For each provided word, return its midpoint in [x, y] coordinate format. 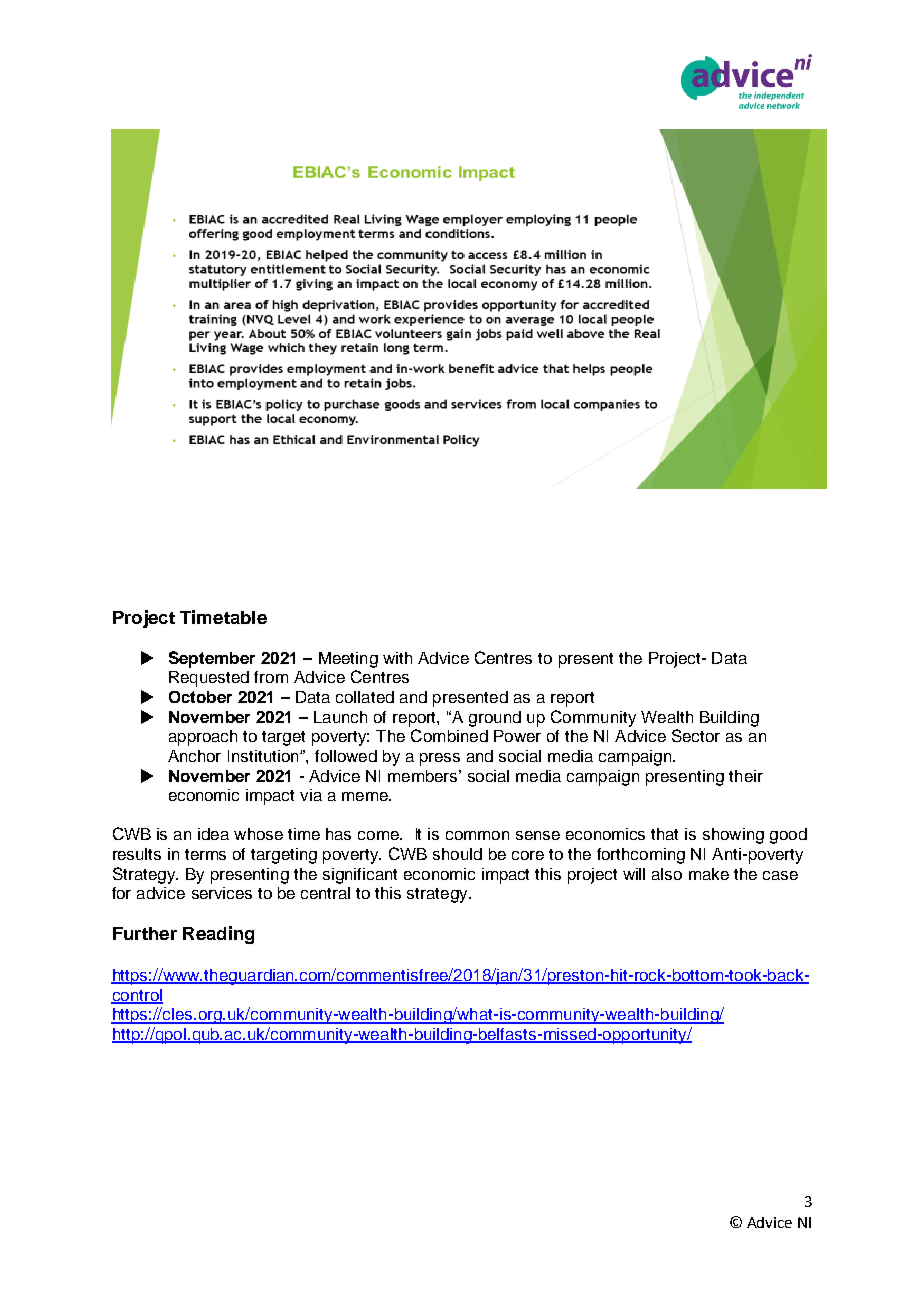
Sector [696, 735]
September [212, 659]
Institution [264, 756]
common [477, 835]
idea [213, 834]
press [440, 759]
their [746, 776]
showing [733, 836]
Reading [218, 935]
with [397, 658]
